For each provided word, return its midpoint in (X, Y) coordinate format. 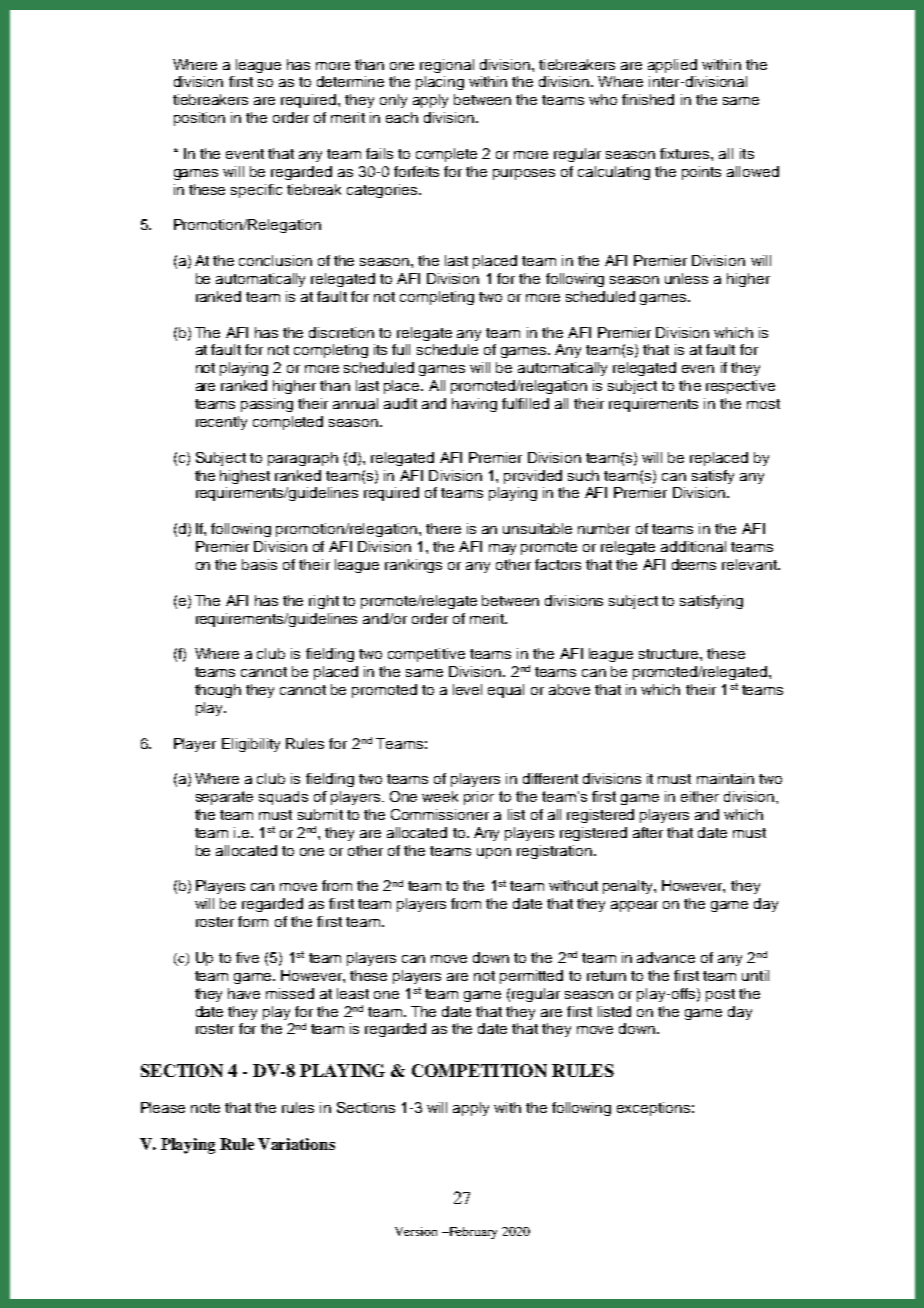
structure (670, 654)
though (218, 691)
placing (440, 83)
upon (494, 853)
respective (740, 387)
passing (267, 405)
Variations (296, 1144)
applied (672, 66)
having (474, 405)
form (253, 921)
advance (666, 957)
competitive (426, 655)
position (199, 119)
